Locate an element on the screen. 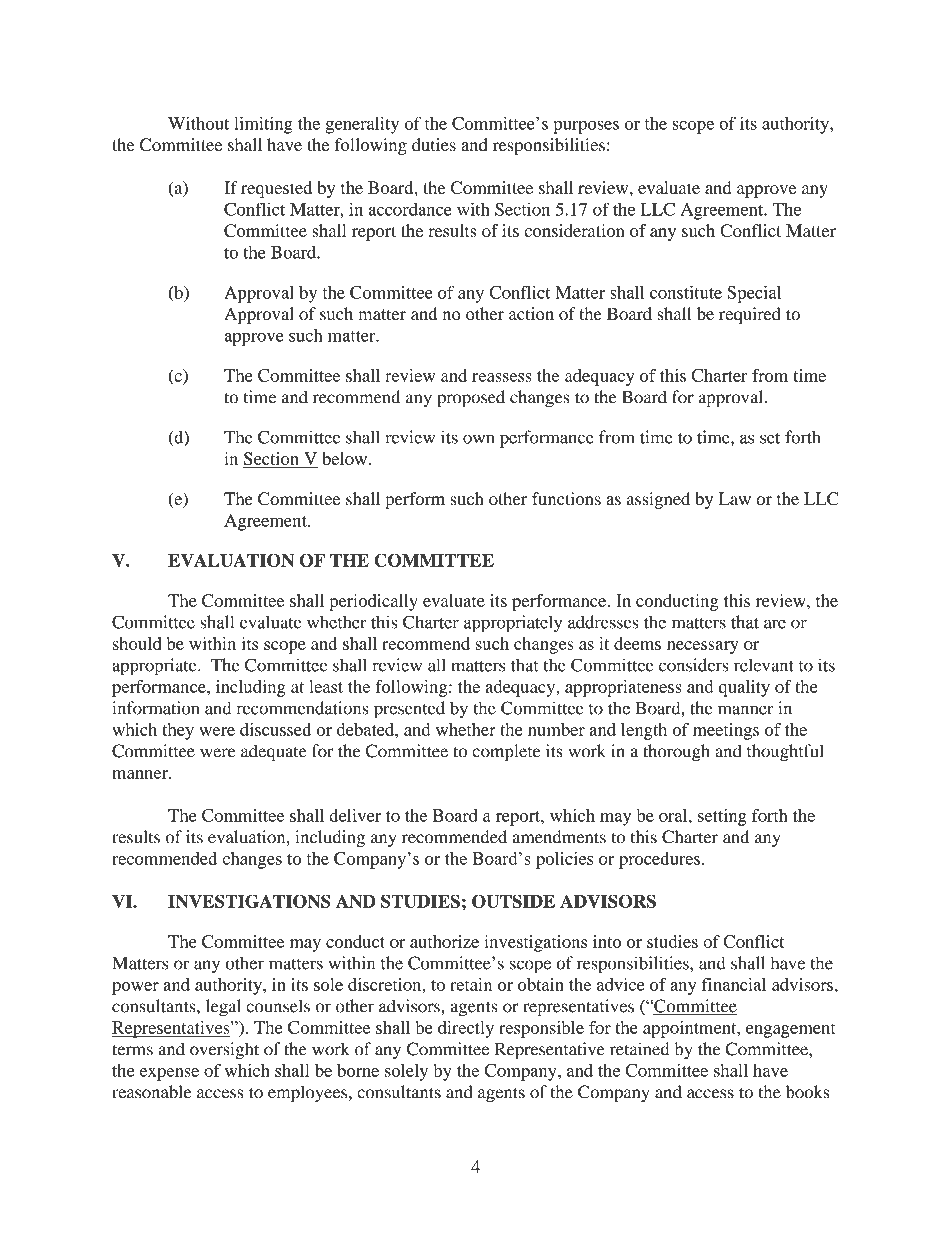 This screenshot has width=952, height=1233. Law is located at coordinates (735, 498).
